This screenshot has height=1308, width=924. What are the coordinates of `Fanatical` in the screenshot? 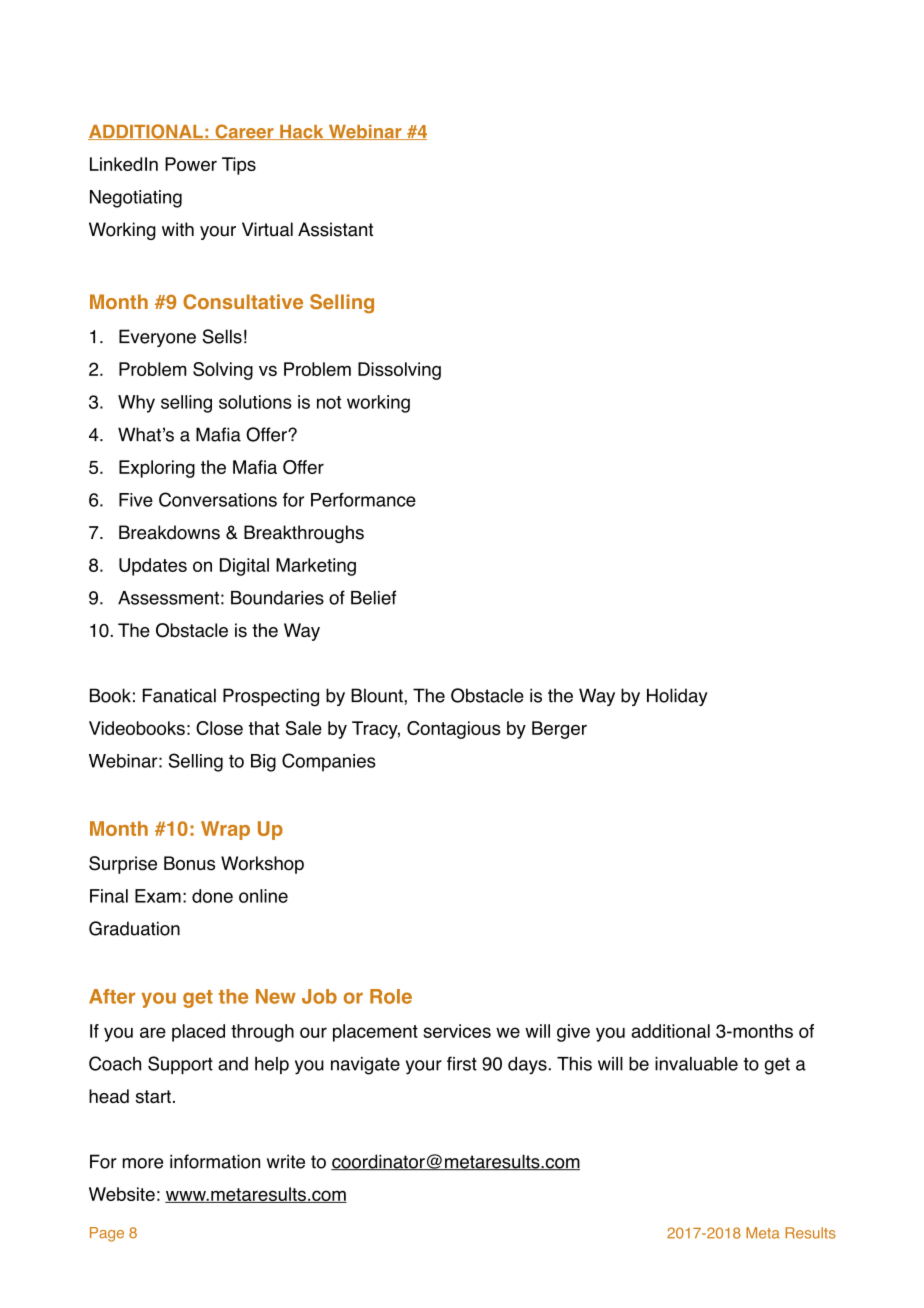 It's located at (179, 695).
